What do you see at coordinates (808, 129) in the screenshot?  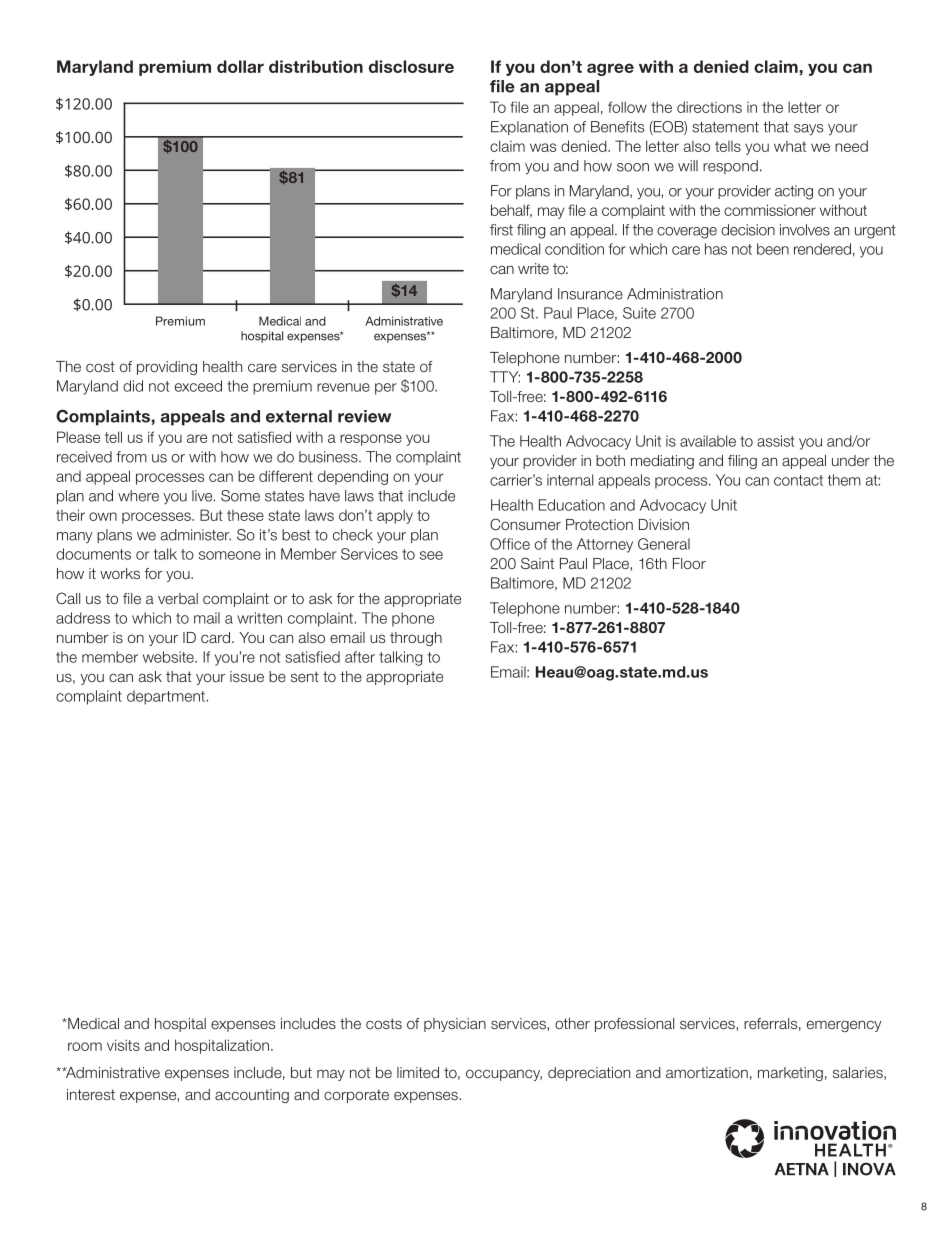 I see `says` at bounding box center [808, 129].
